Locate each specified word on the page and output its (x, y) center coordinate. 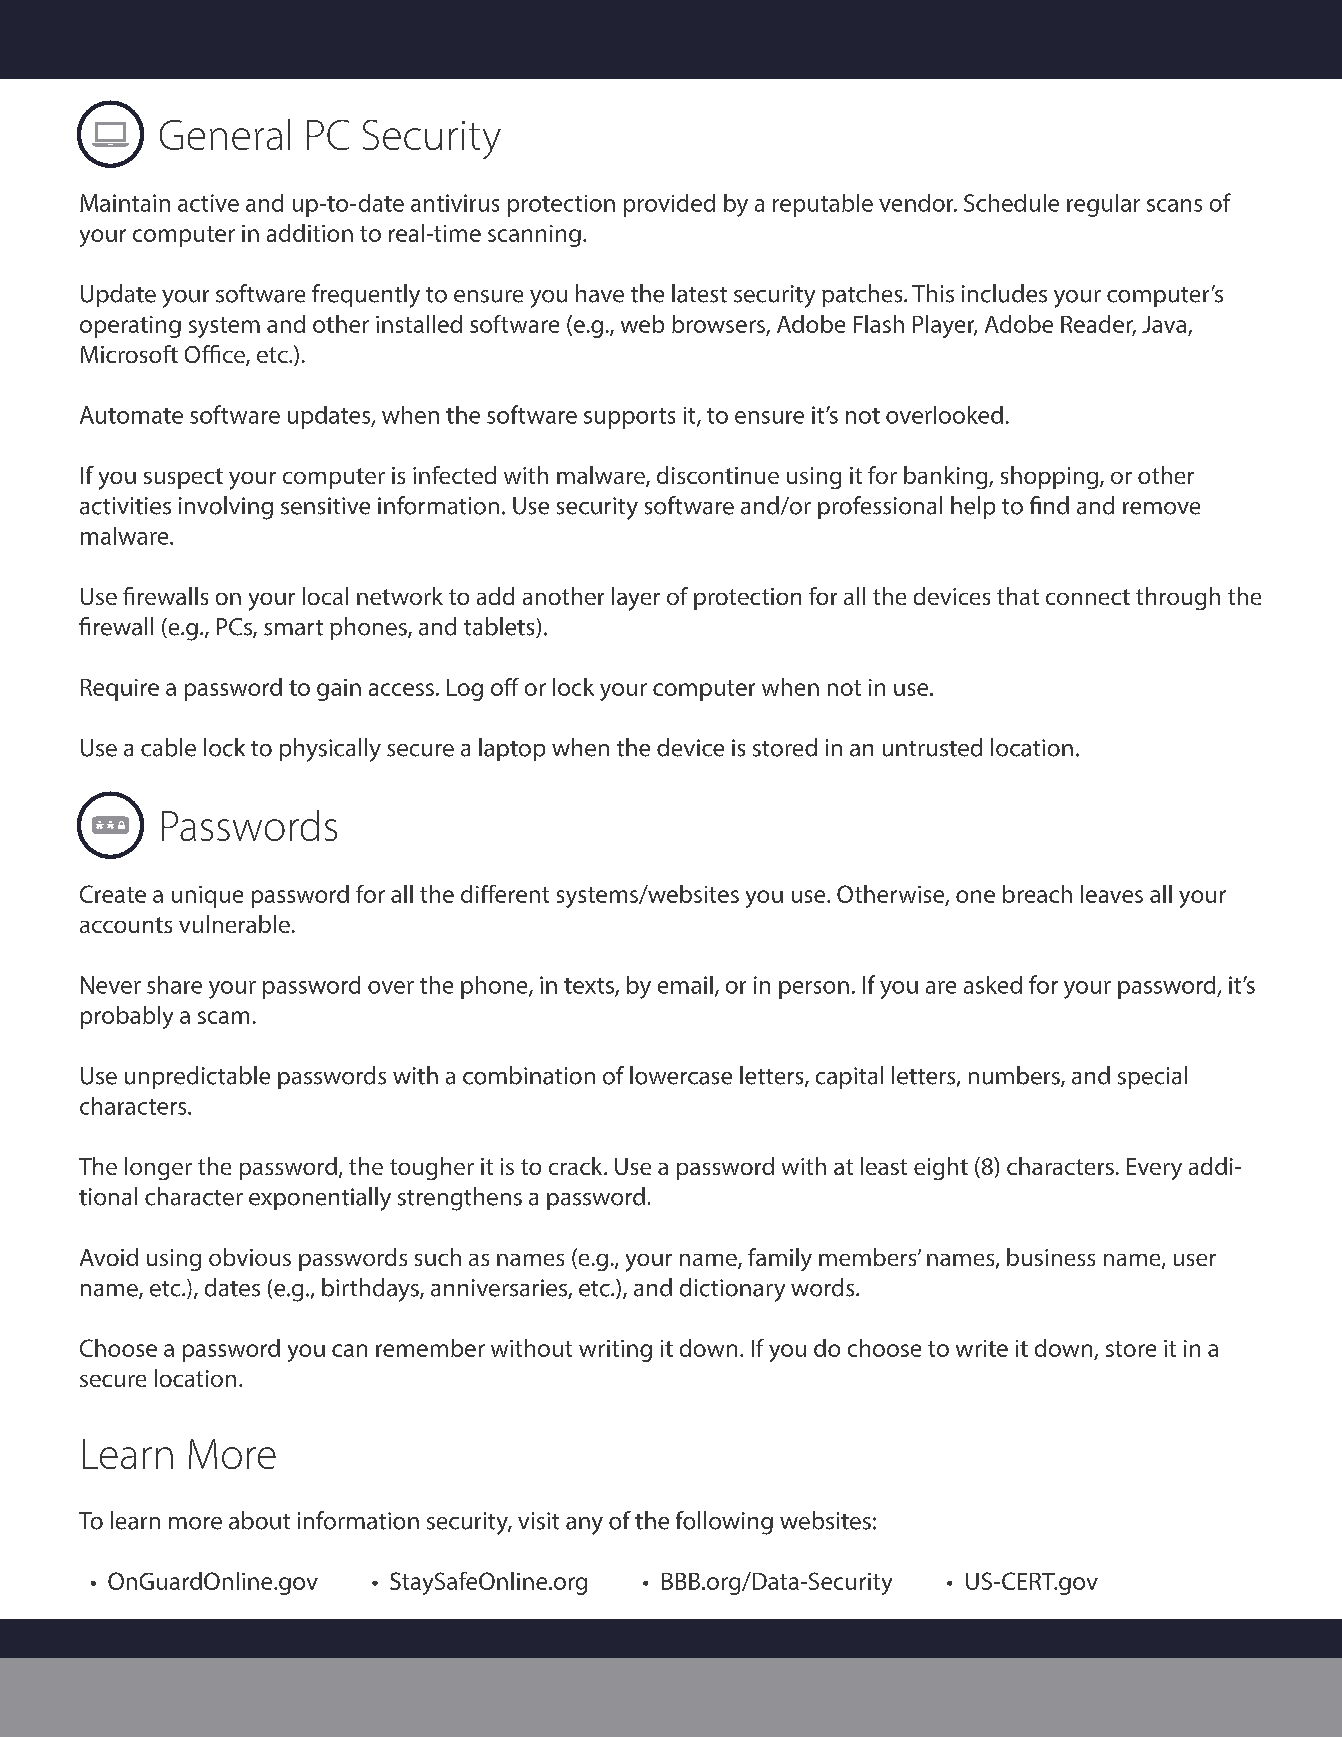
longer (158, 1168)
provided (669, 205)
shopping (1051, 477)
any (584, 1526)
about (259, 1520)
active (208, 203)
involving (226, 508)
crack (577, 1166)
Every (1154, 1169)
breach (1037, 894)
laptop (512, 749)
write (982, 1348)
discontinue (718, 475)
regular (1103, 205)
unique (207, 897)
